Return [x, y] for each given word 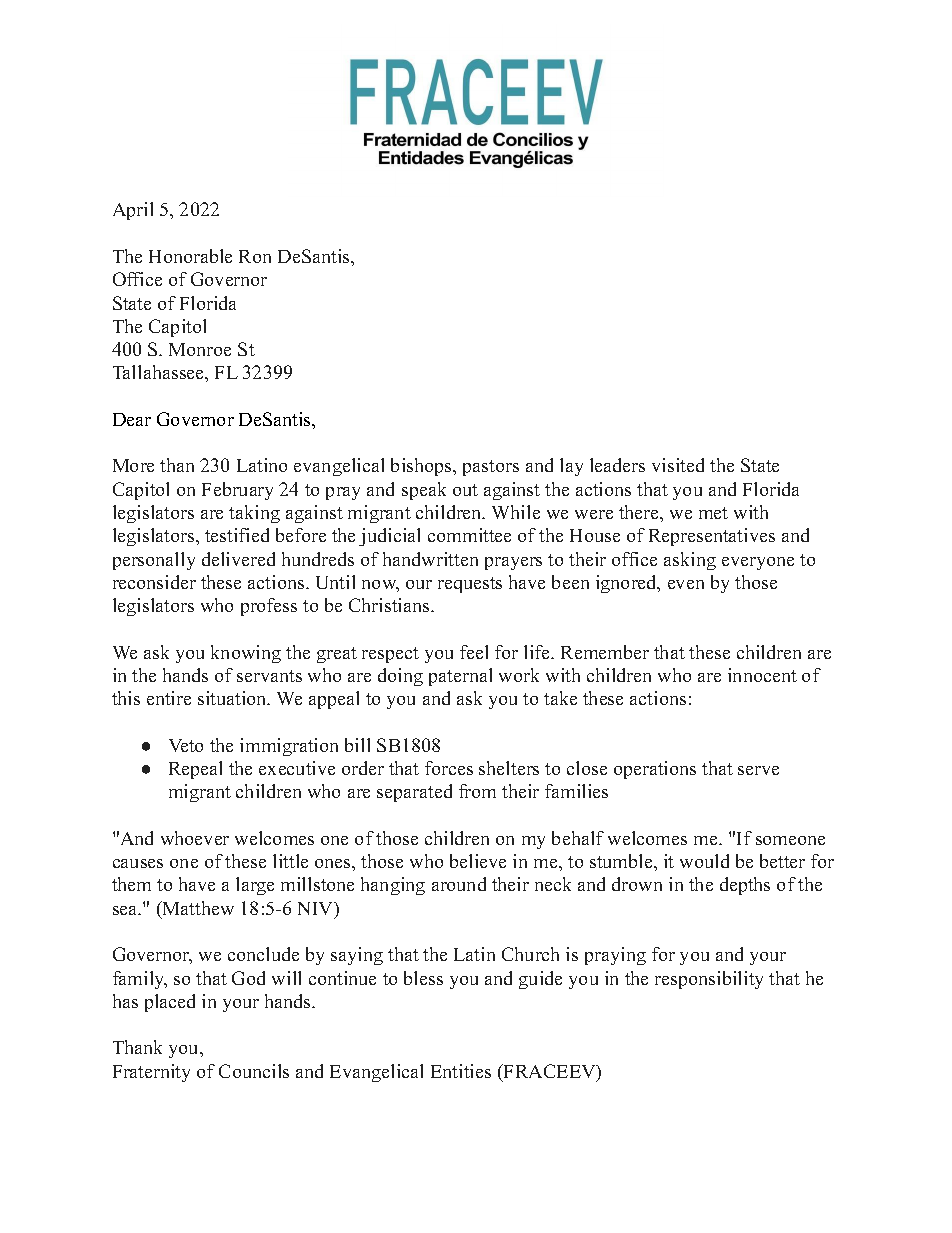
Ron [255, 256]
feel [474, 652]
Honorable [190, 256]
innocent [762, 675]
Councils [254, 1071]
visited [678, 465]
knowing [246, 654]
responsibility [709, 980]
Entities [461, 1071]
